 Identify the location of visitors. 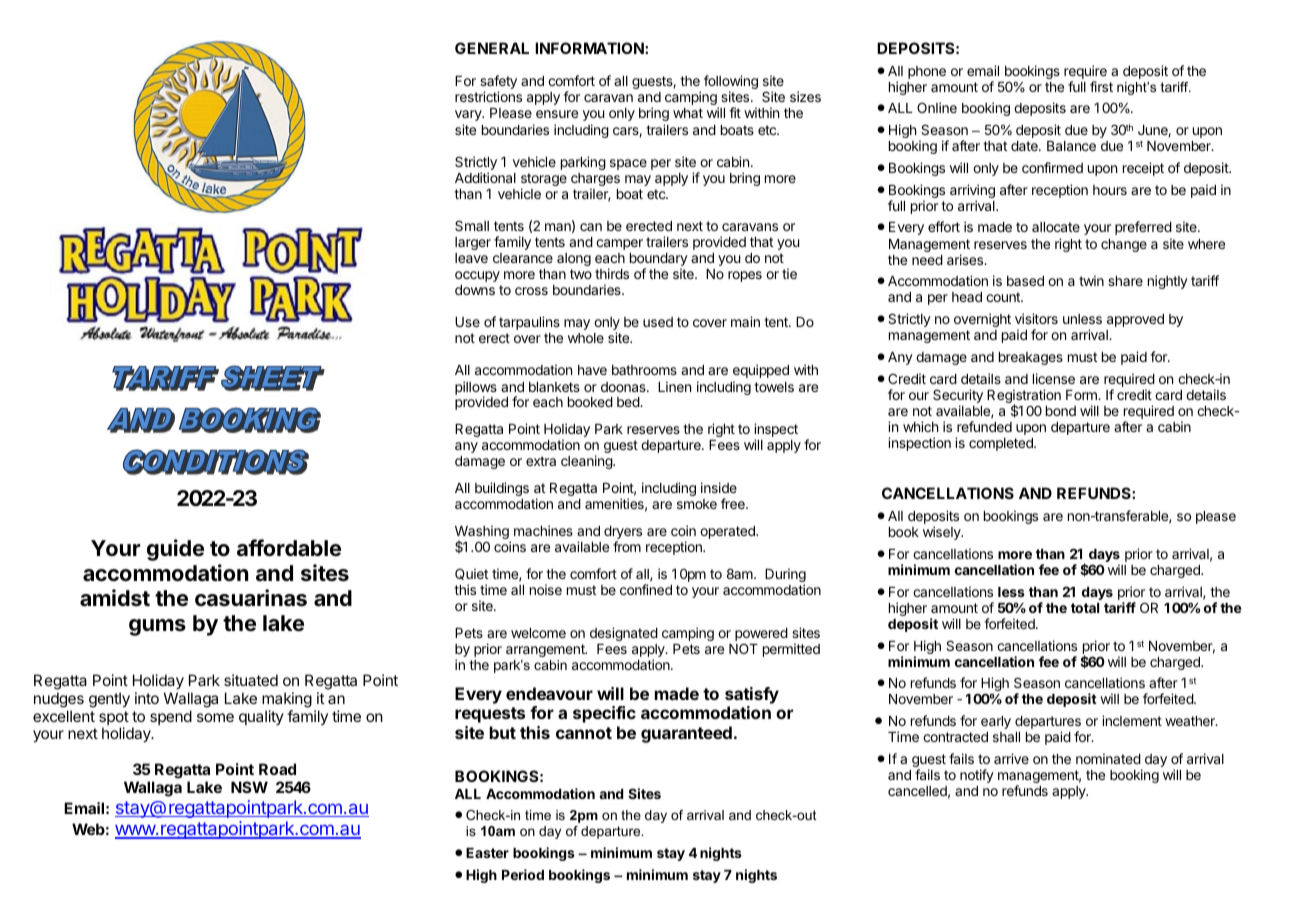
(1036, 318).
